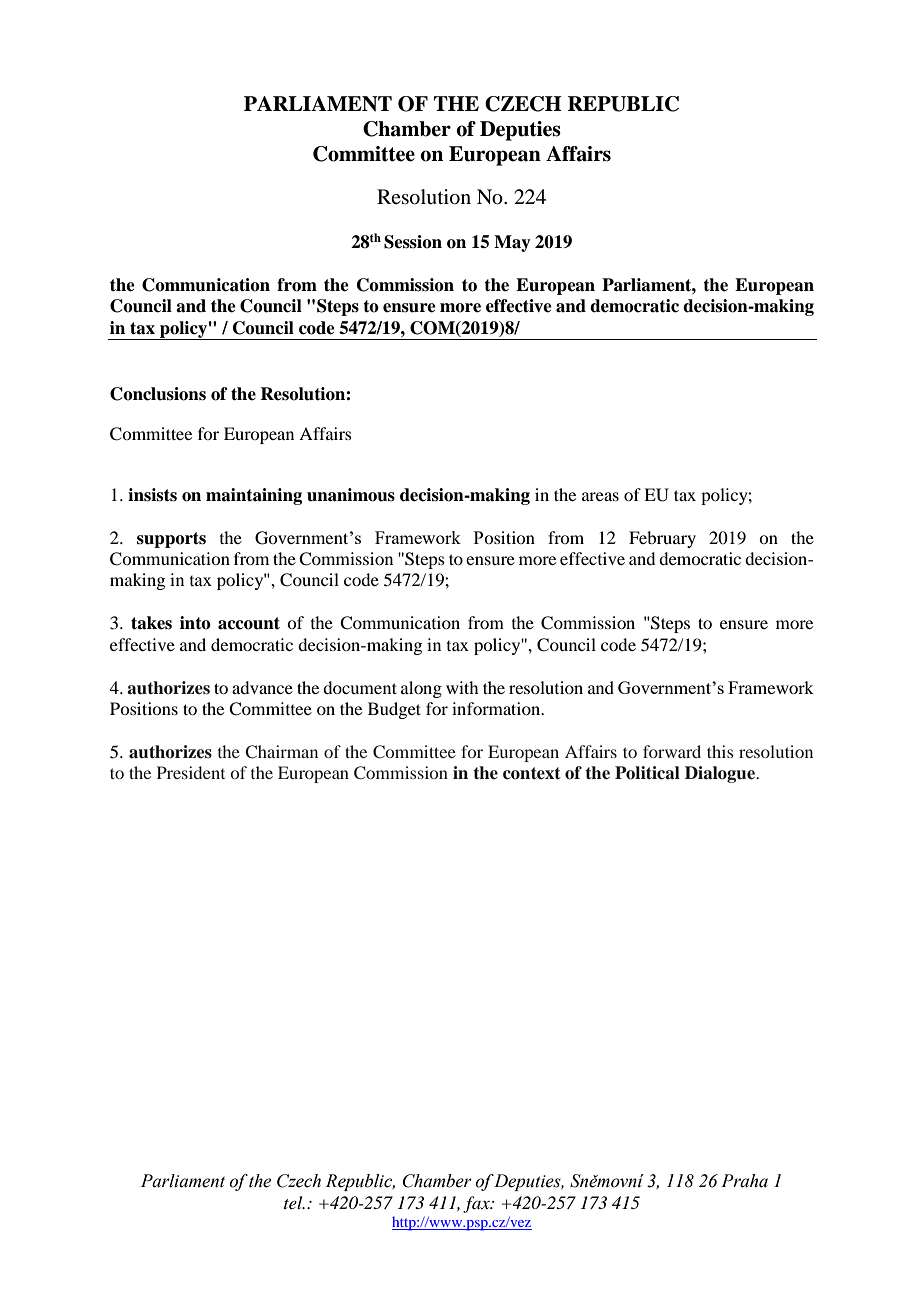 This image has height=1308, width=924. Describe the element at coordinates (672, 751) in the image. I see `forward` at that location.
